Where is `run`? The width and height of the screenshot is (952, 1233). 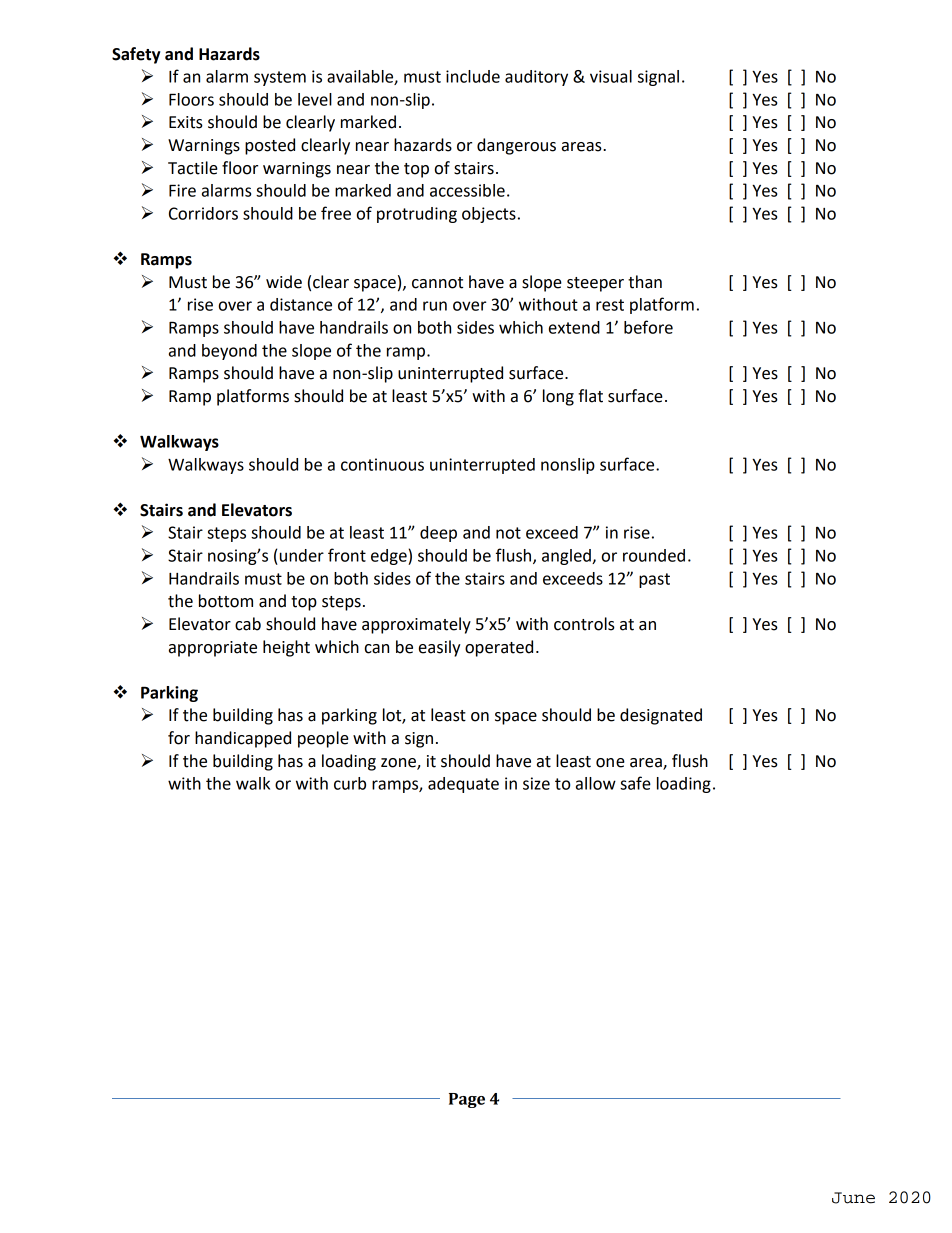
run is located at coordinates (435, 306).
